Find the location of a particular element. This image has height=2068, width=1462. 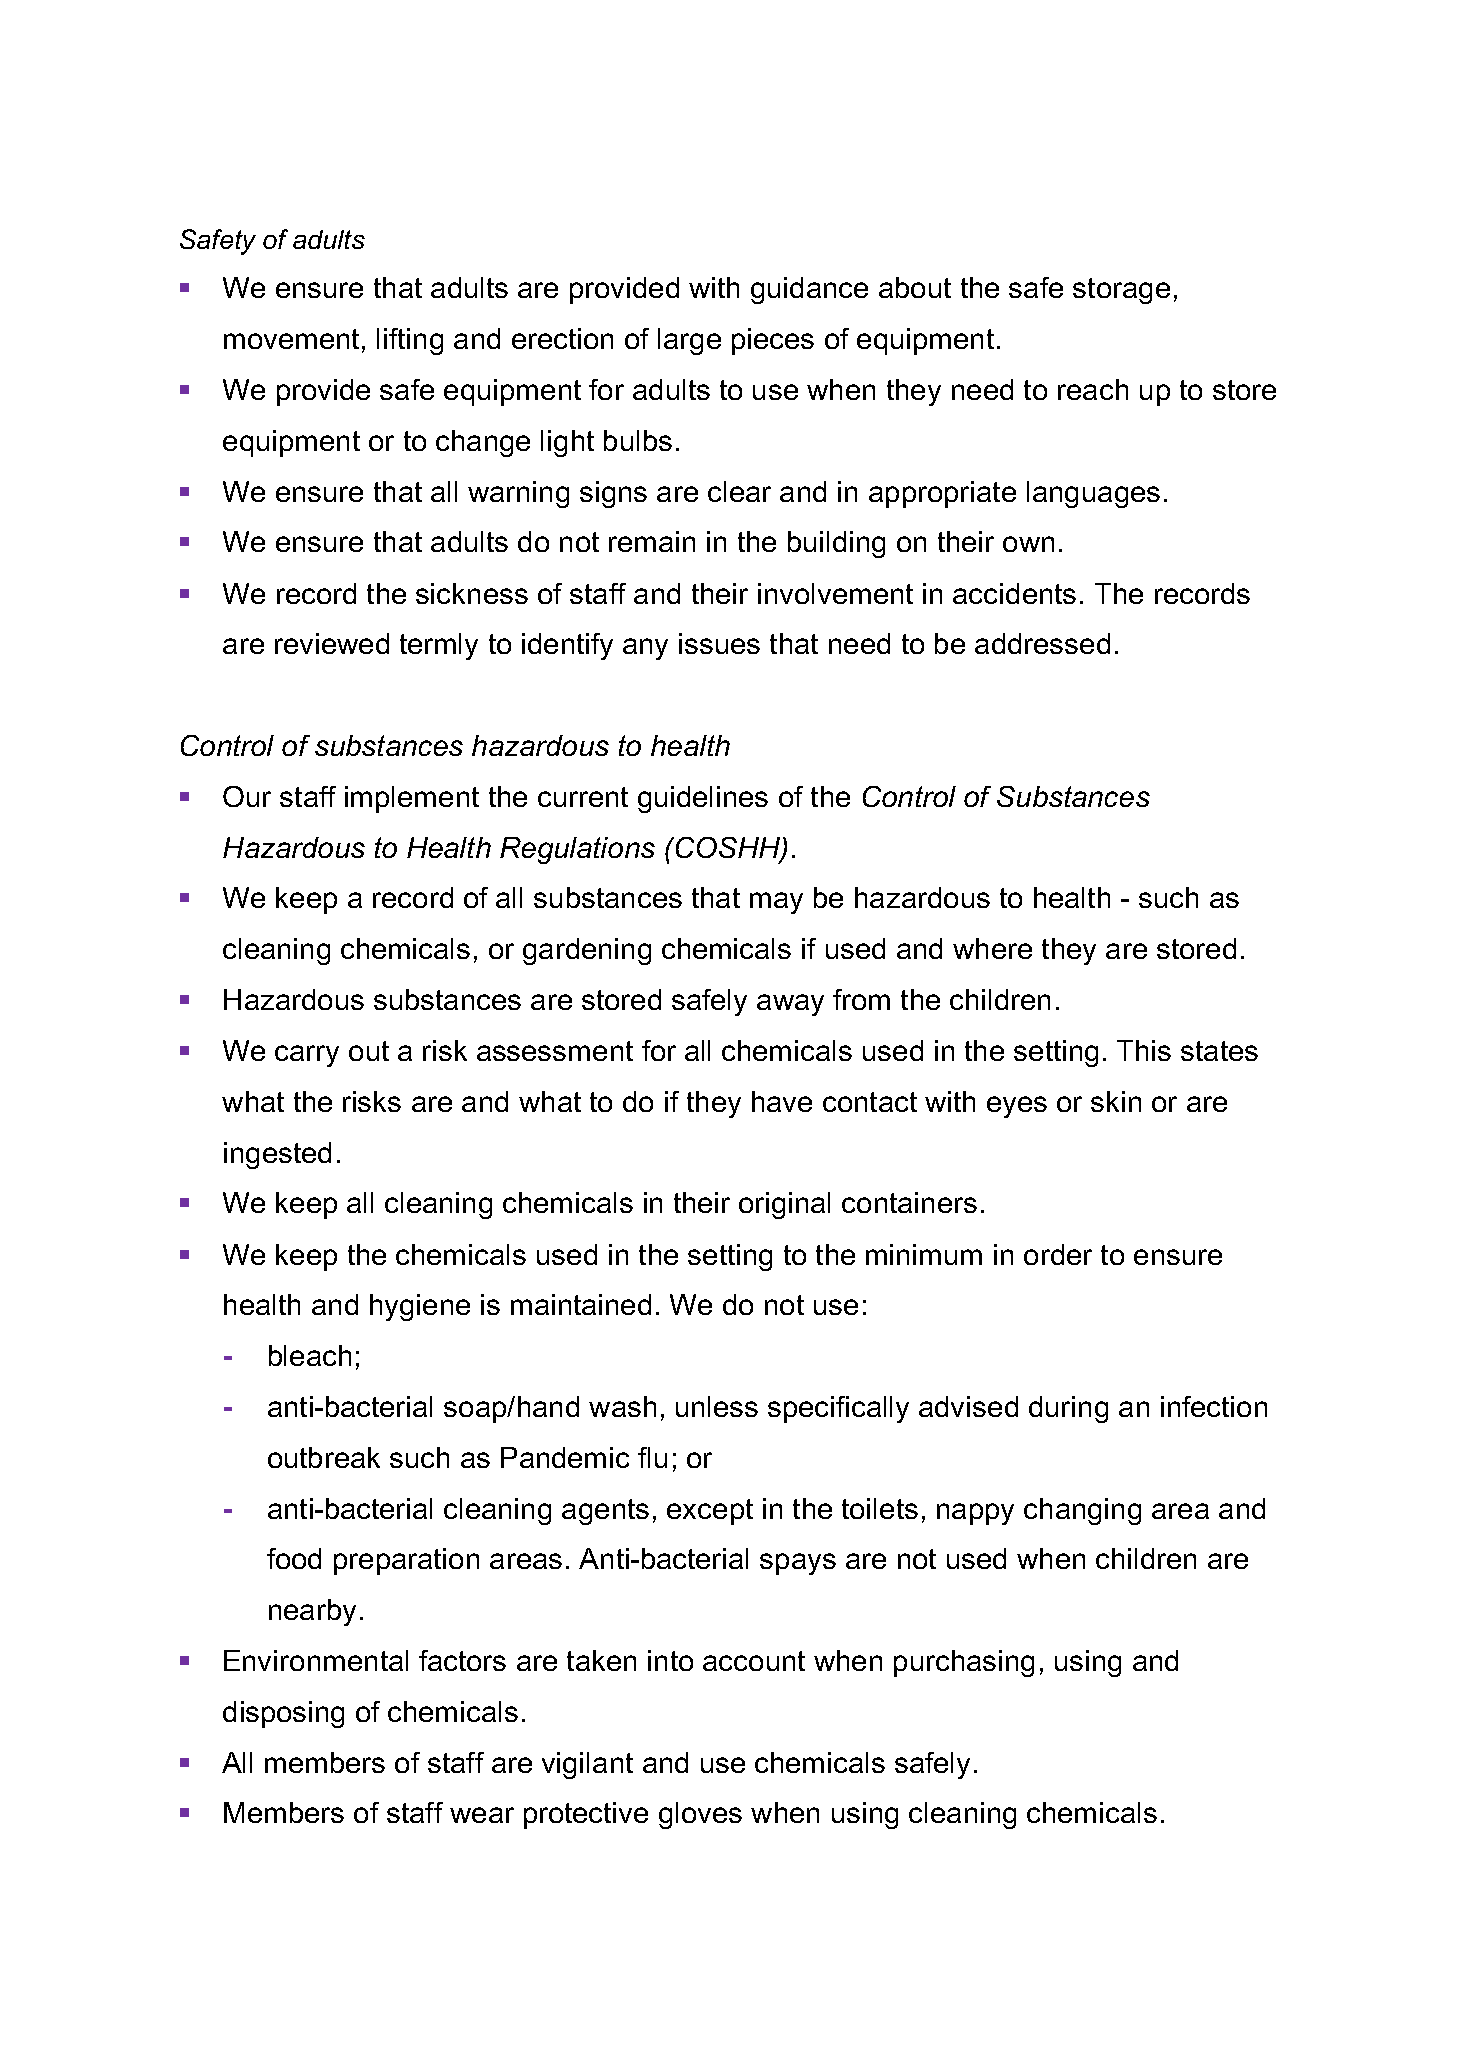

storage is located at coordinates (1121, 291).
